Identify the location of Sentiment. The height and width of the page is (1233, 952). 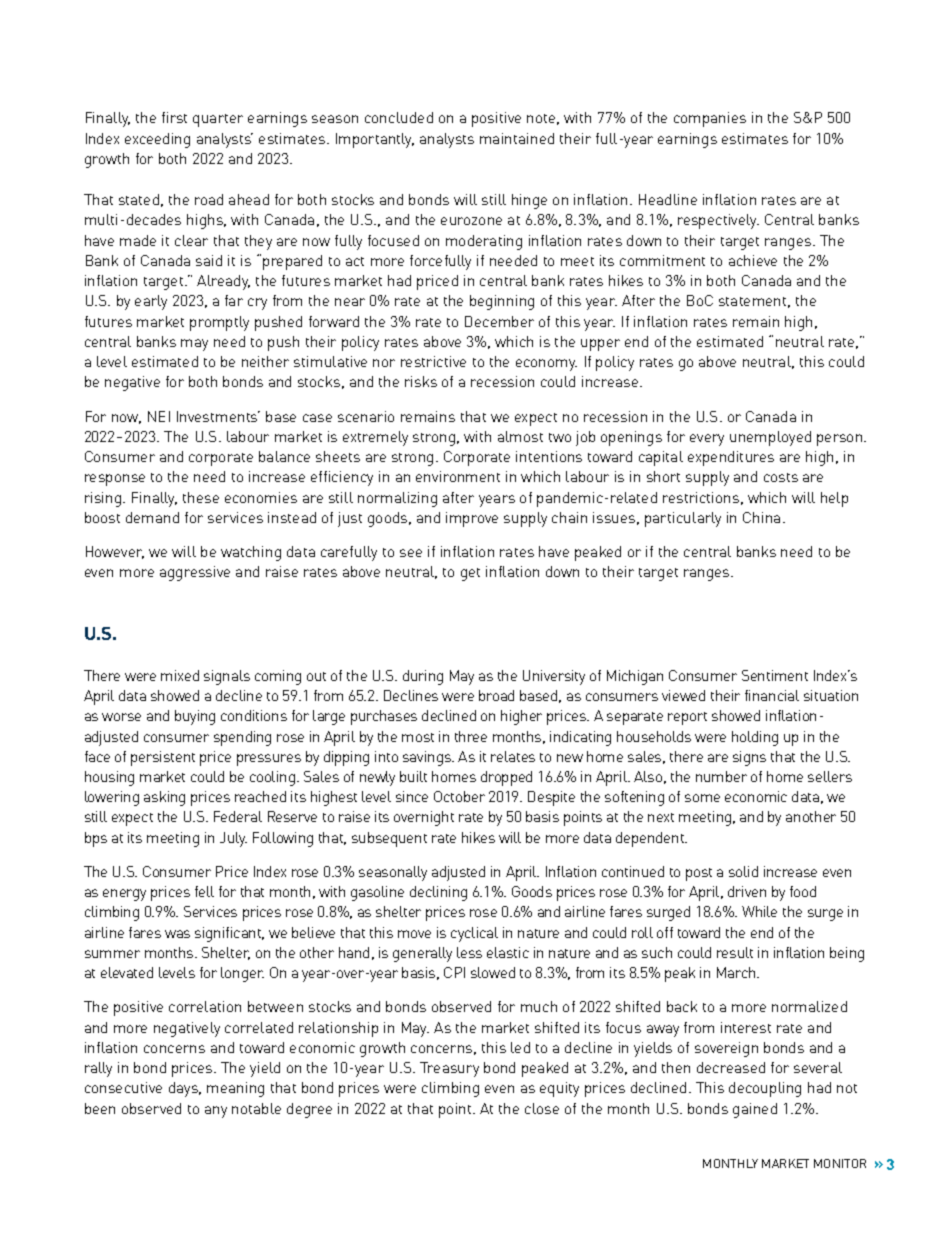
(775, 675).
